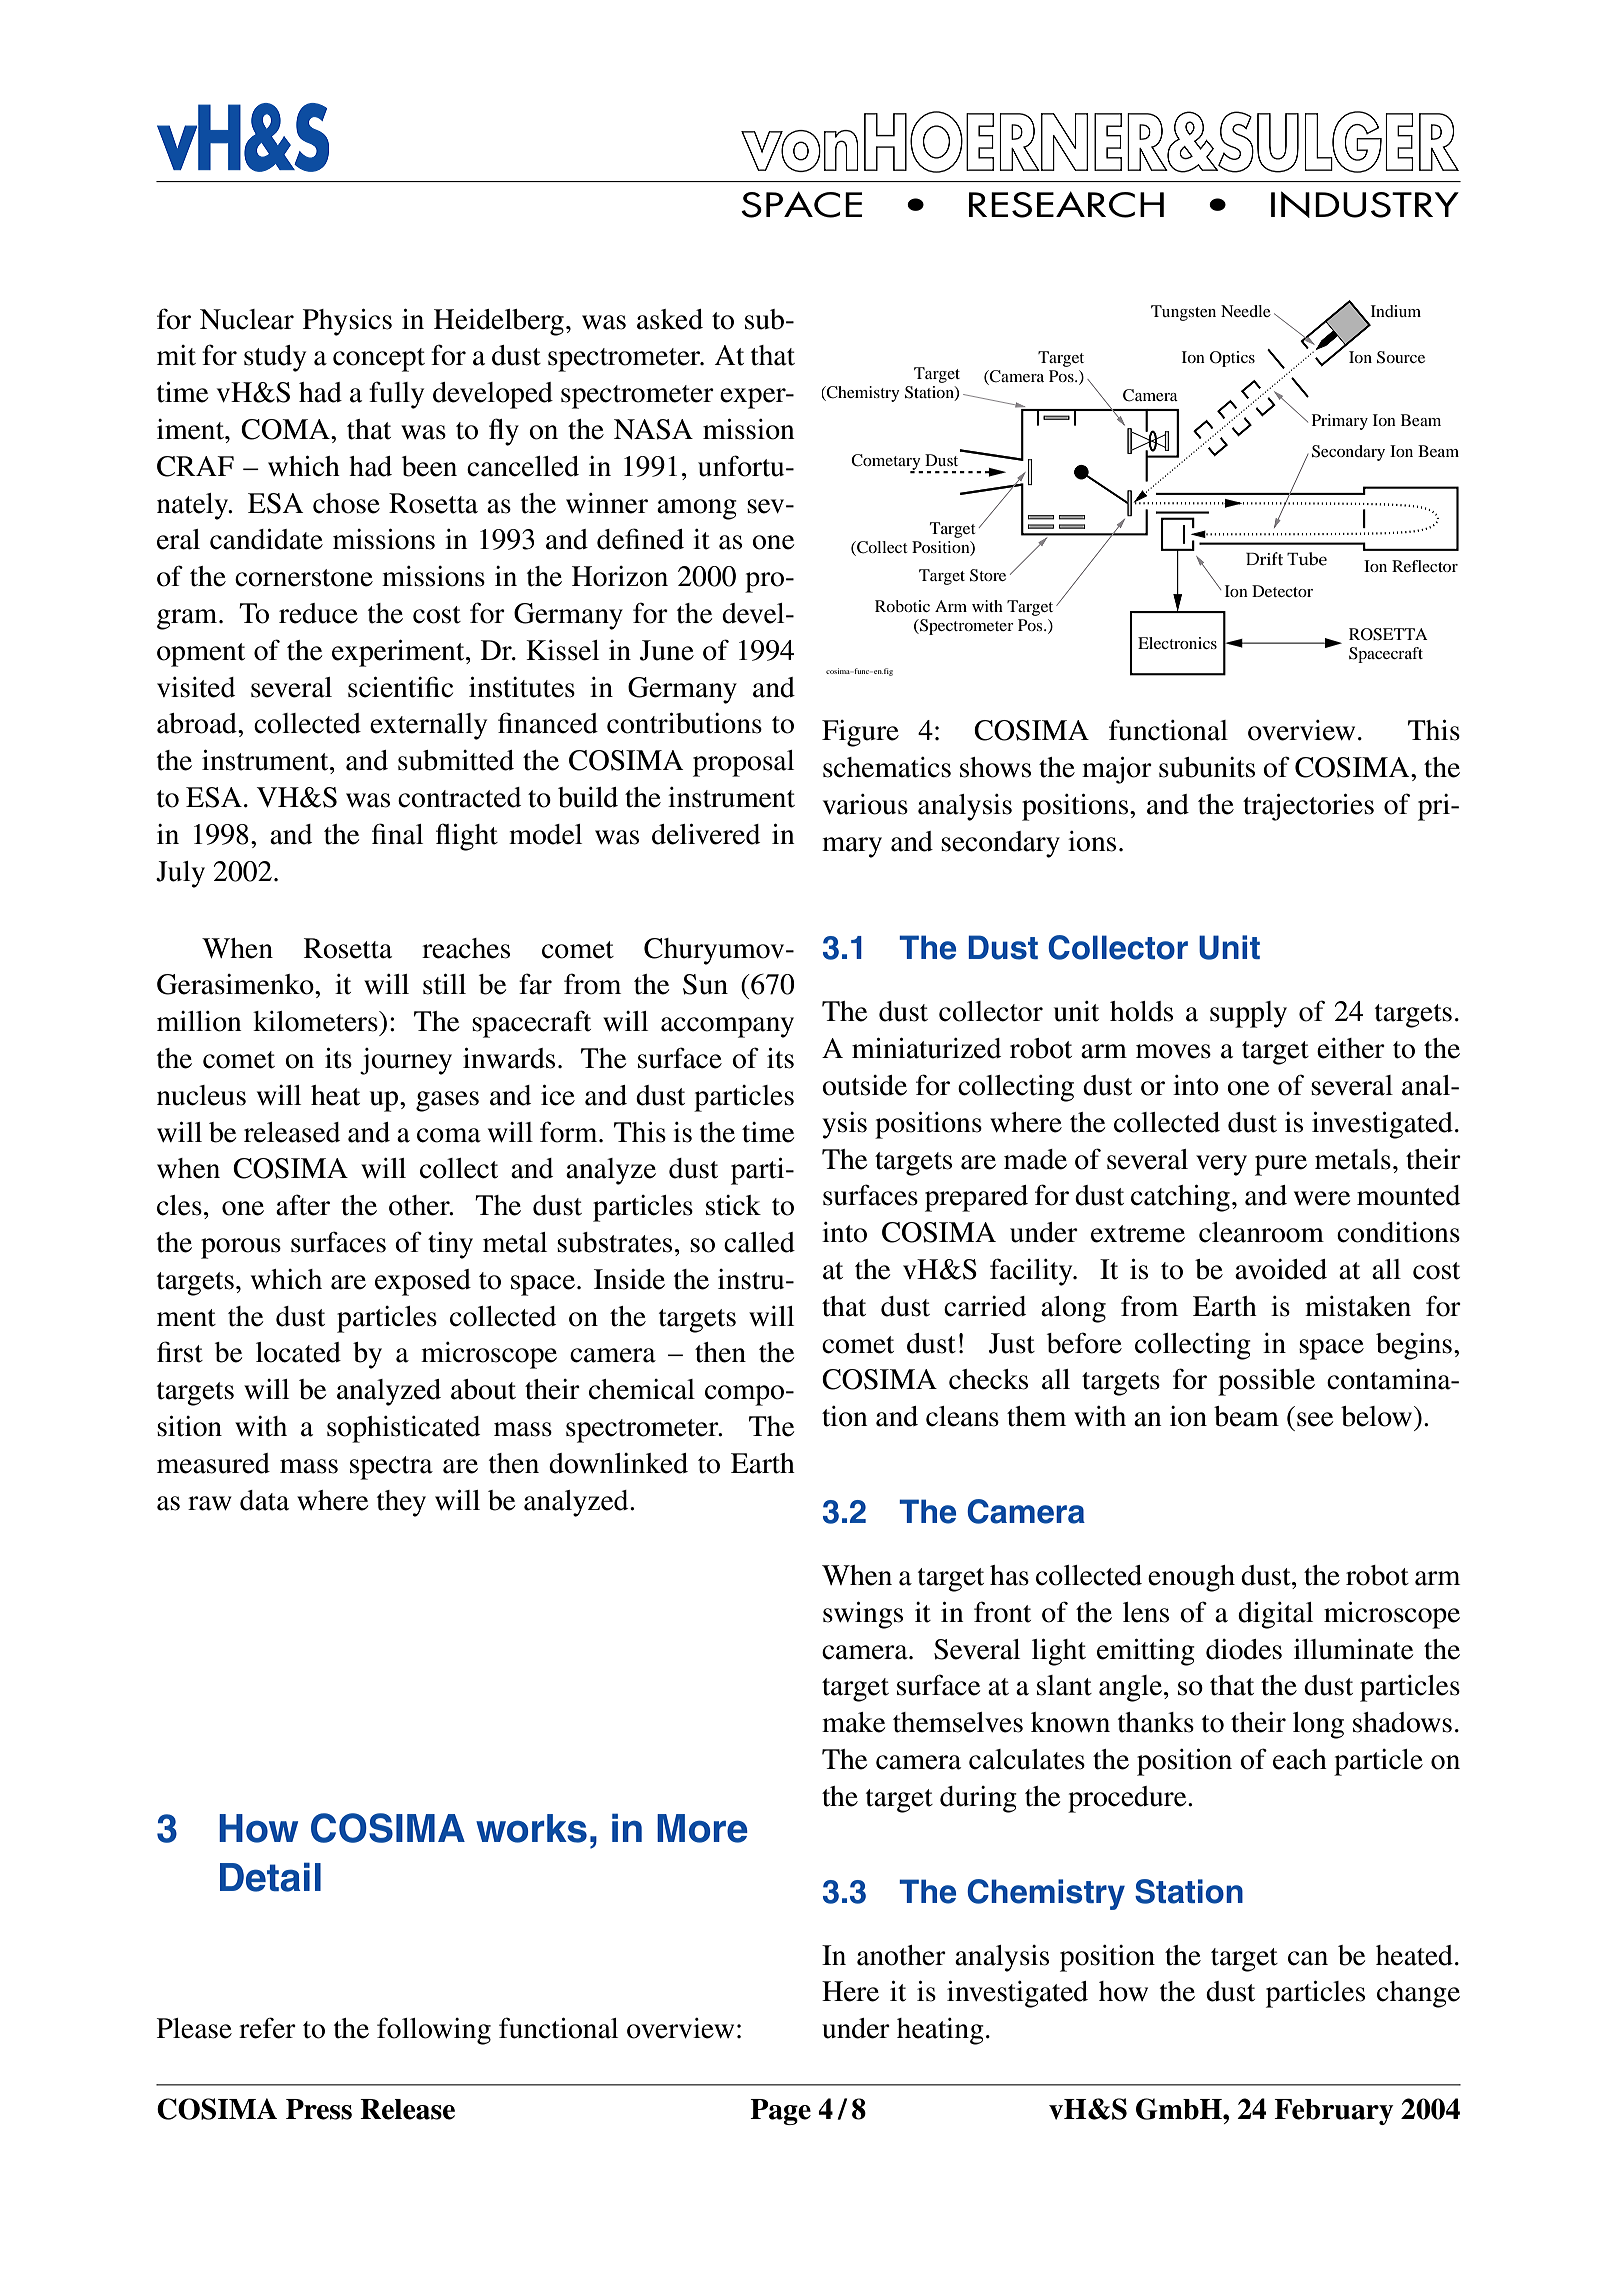 This screenshot has width=1617, height=2287. Describe the element at coordinates (267, 2028) in the screenshot. I see `refer` at that location.
